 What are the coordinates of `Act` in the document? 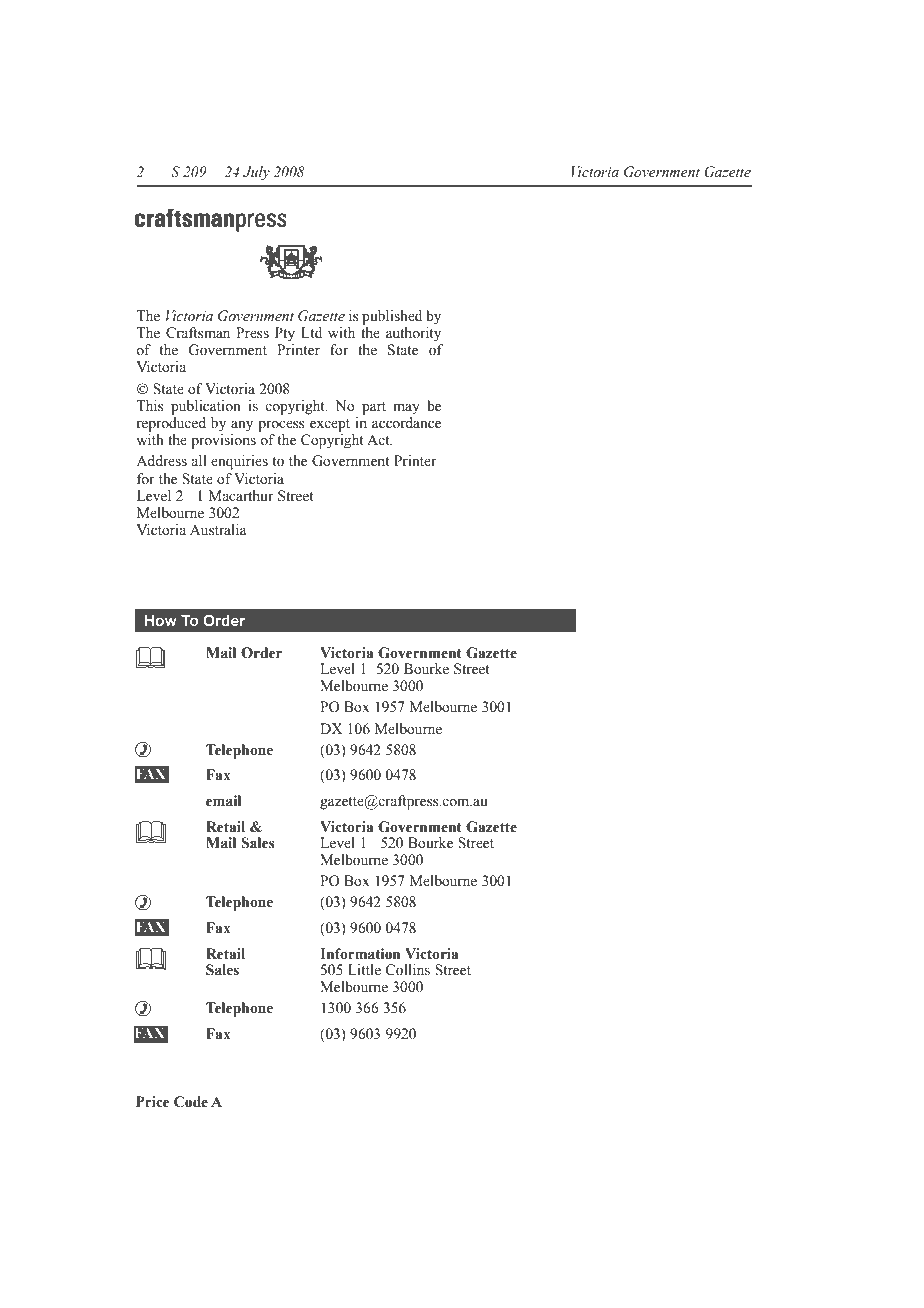 It's located at (379, 440).
